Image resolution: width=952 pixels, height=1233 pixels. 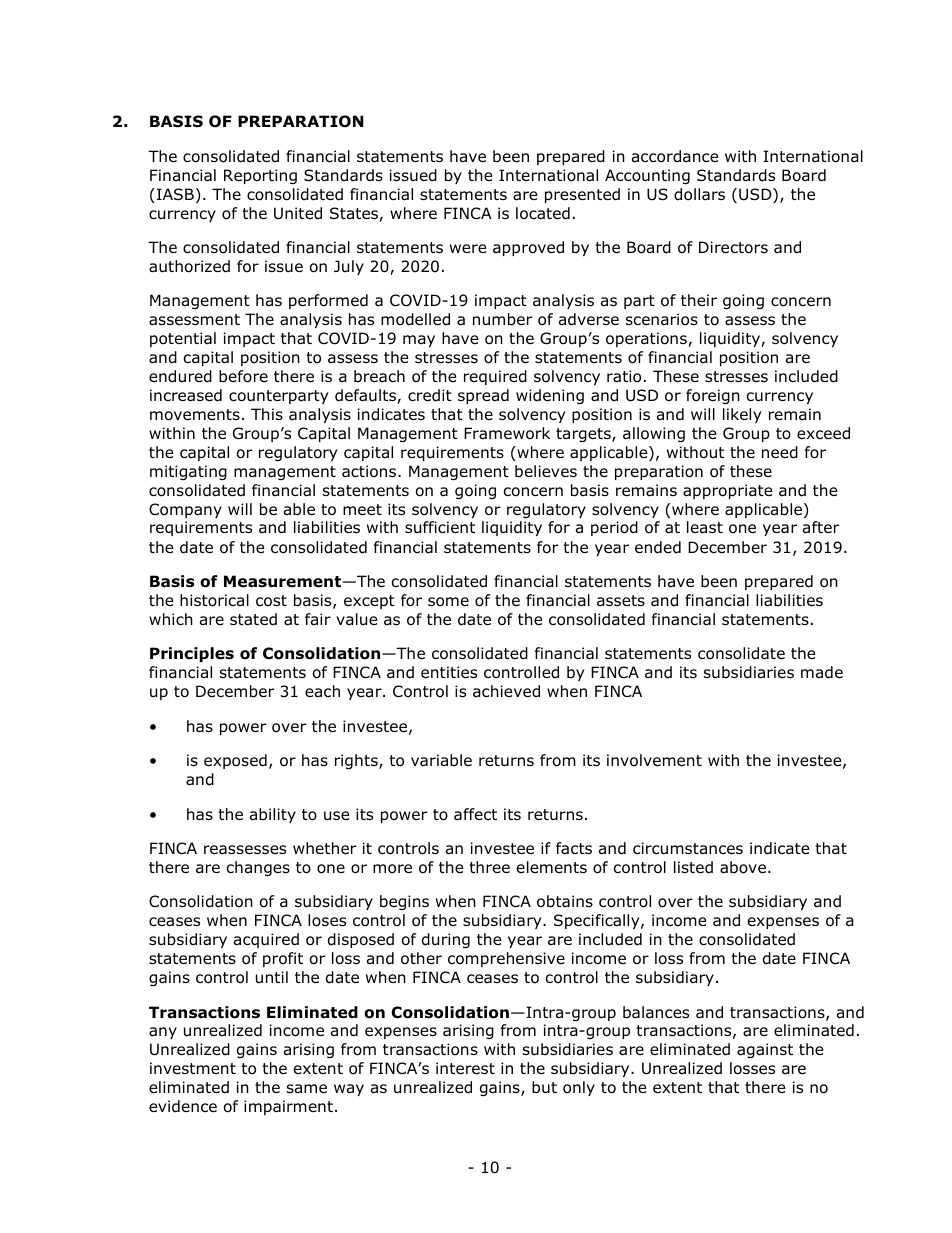 What do you see at coordinates (288, 1107) in the document?
I see `impairment` at bounding box center [288, 1107].
